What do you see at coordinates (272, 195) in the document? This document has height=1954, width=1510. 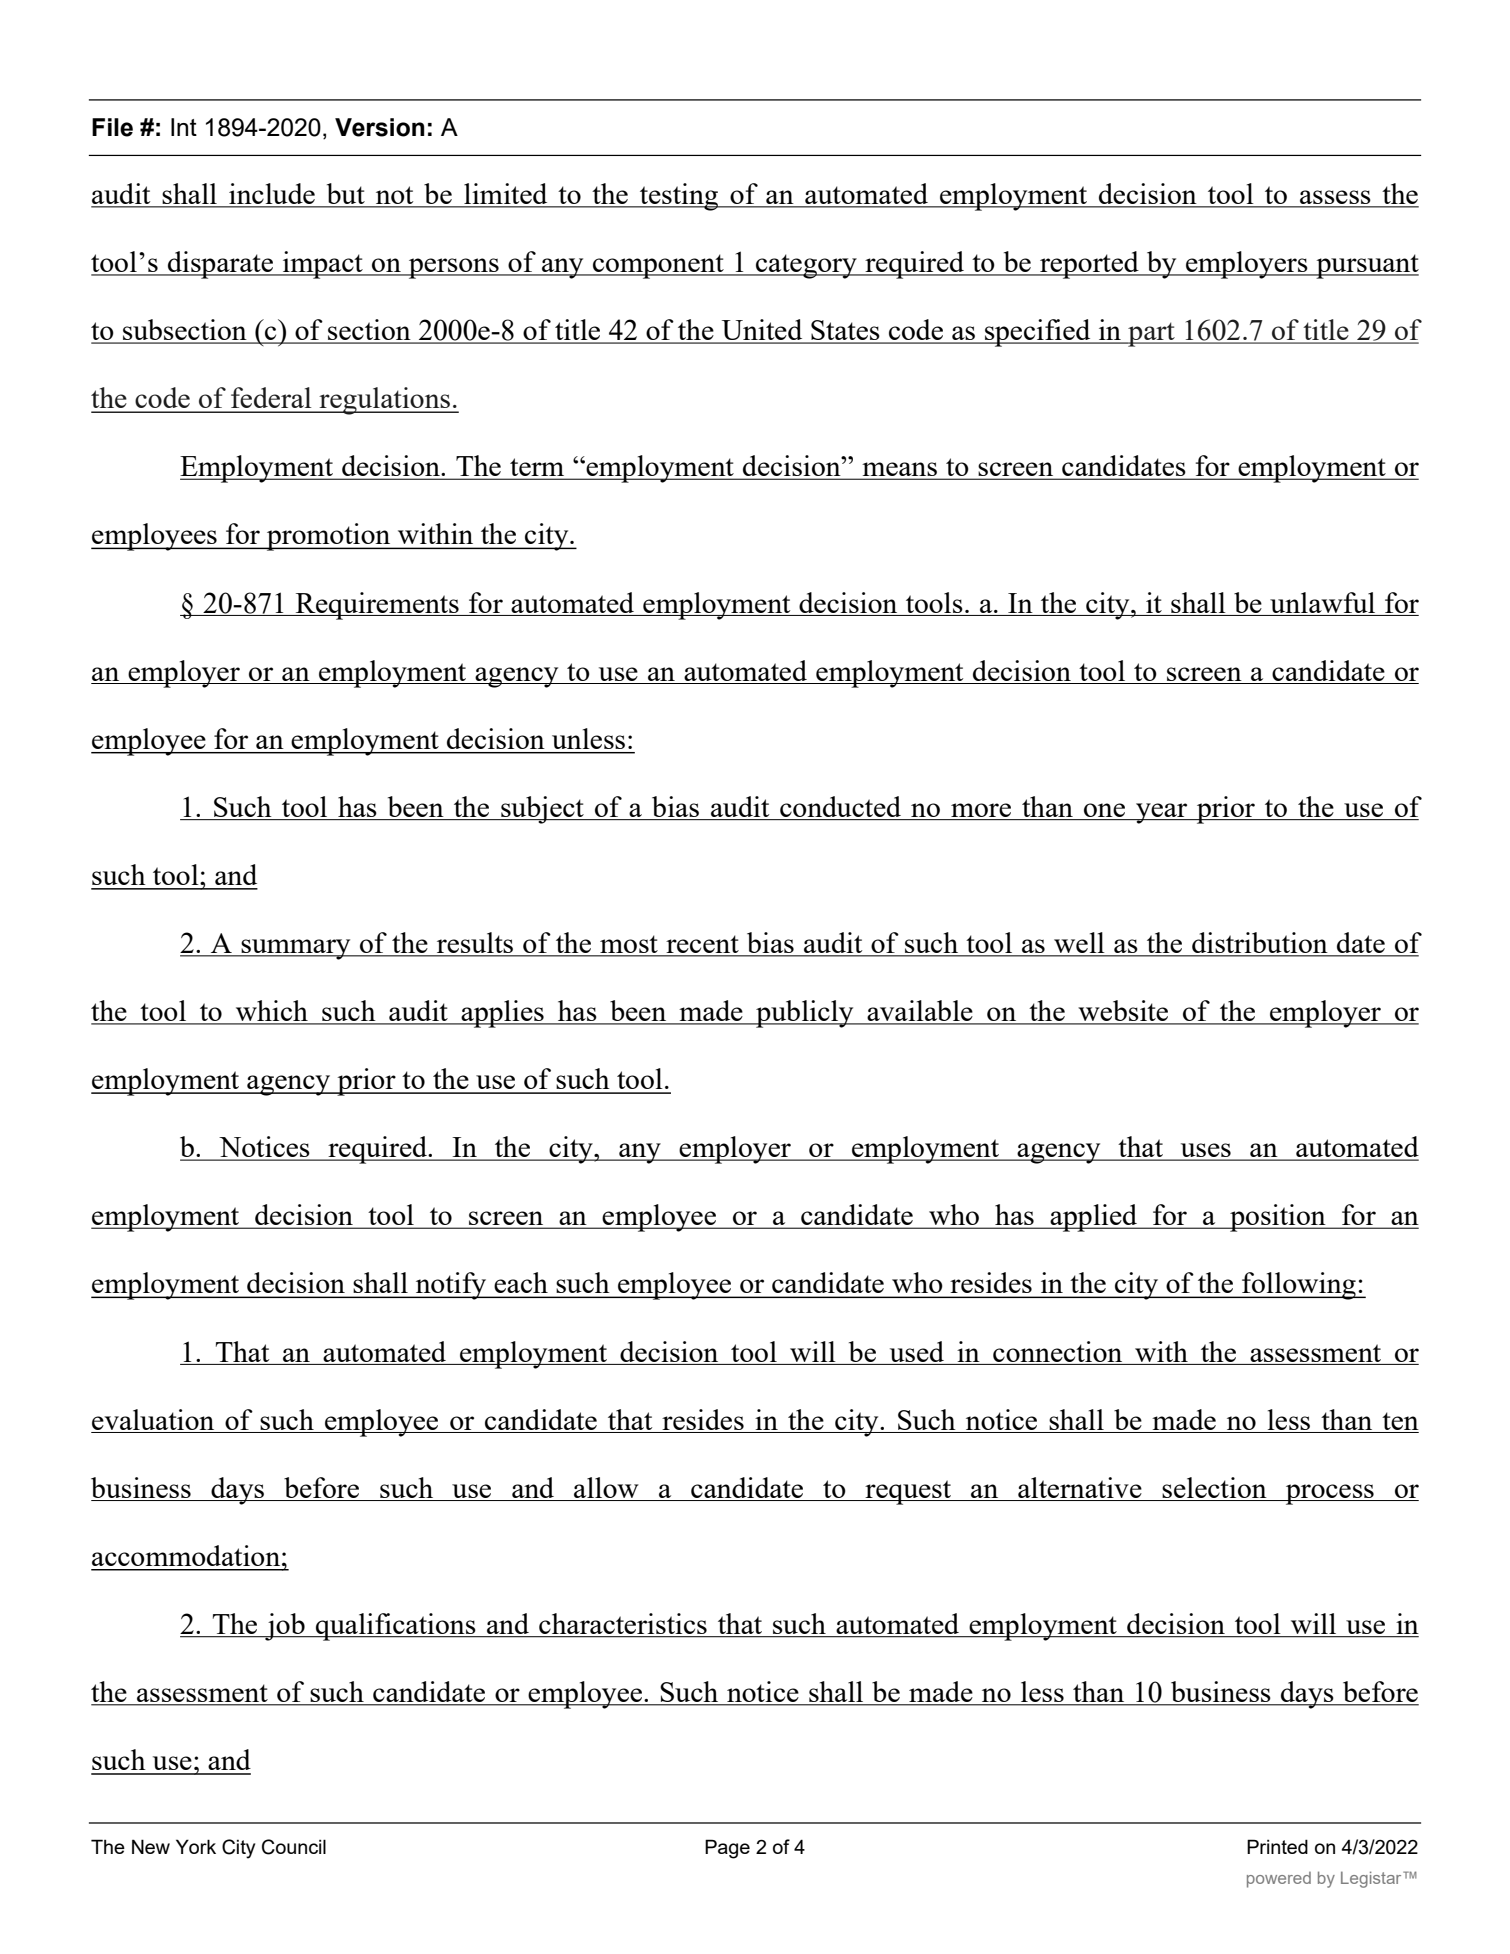 I see `include` at bounding box center [272, 195].
